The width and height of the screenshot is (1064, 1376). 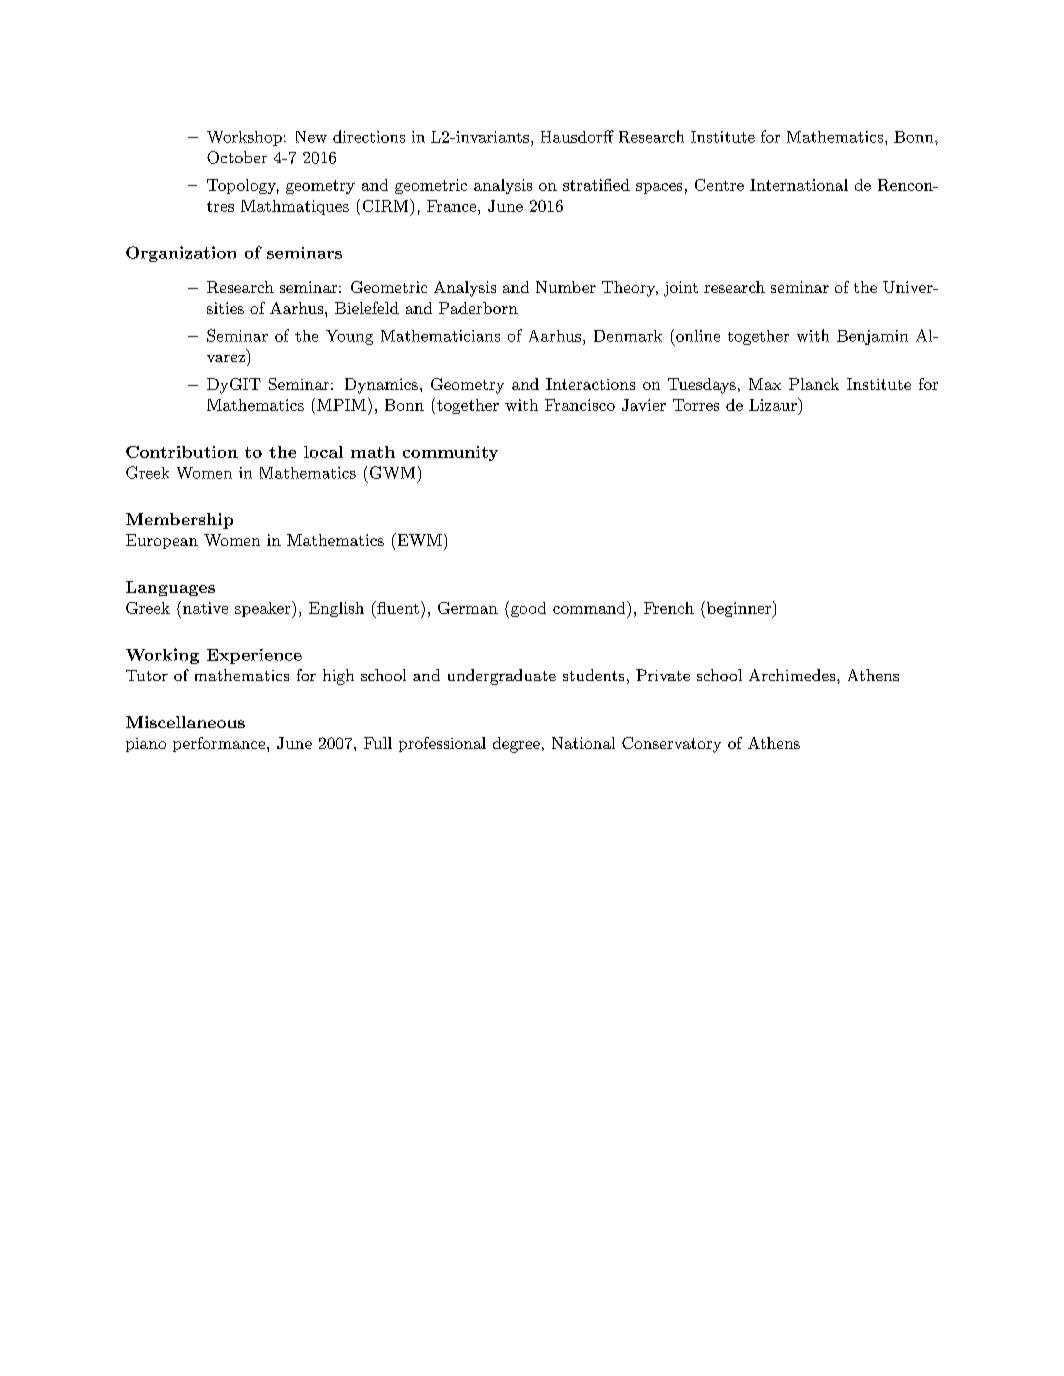 What do you see at coordinates (681, 289) in the screenshot?
I see `joint` at bounding box center [681, 289].
